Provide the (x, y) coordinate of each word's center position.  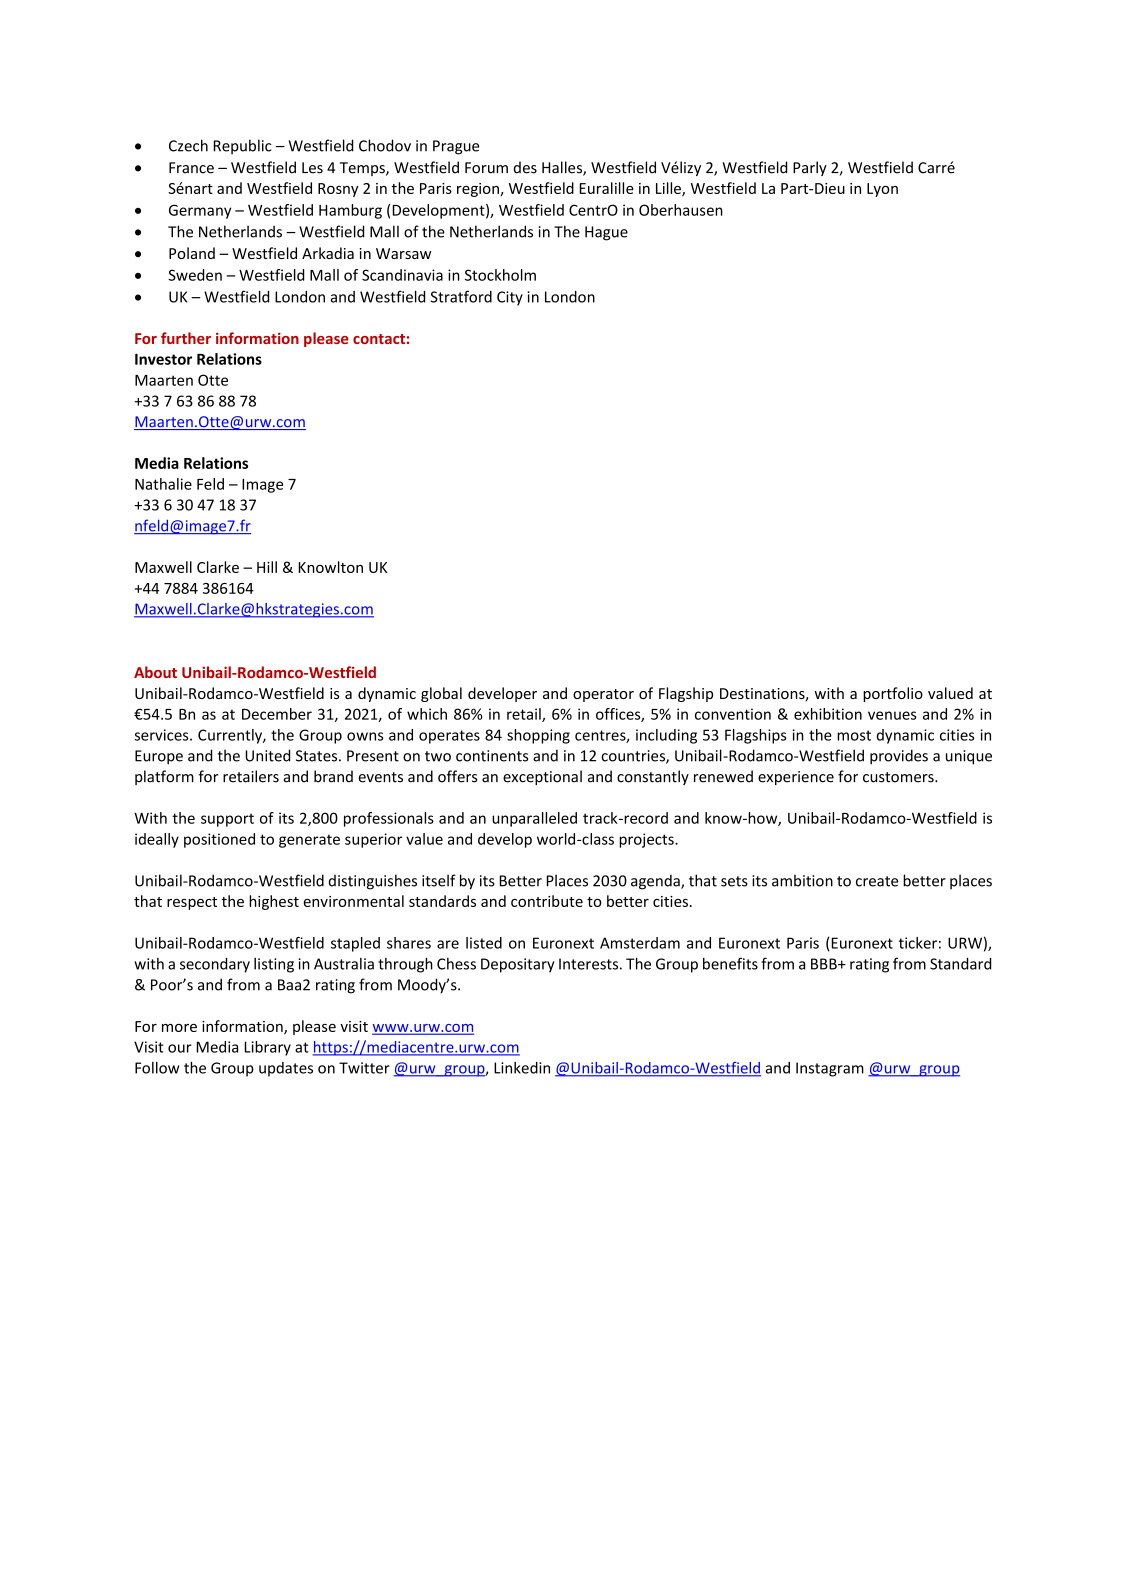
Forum (486, 168)
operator (603, 695)
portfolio (893, 694)
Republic (242, 146)
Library (267, 1048)
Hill (267, 567)
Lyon (882, 190)
